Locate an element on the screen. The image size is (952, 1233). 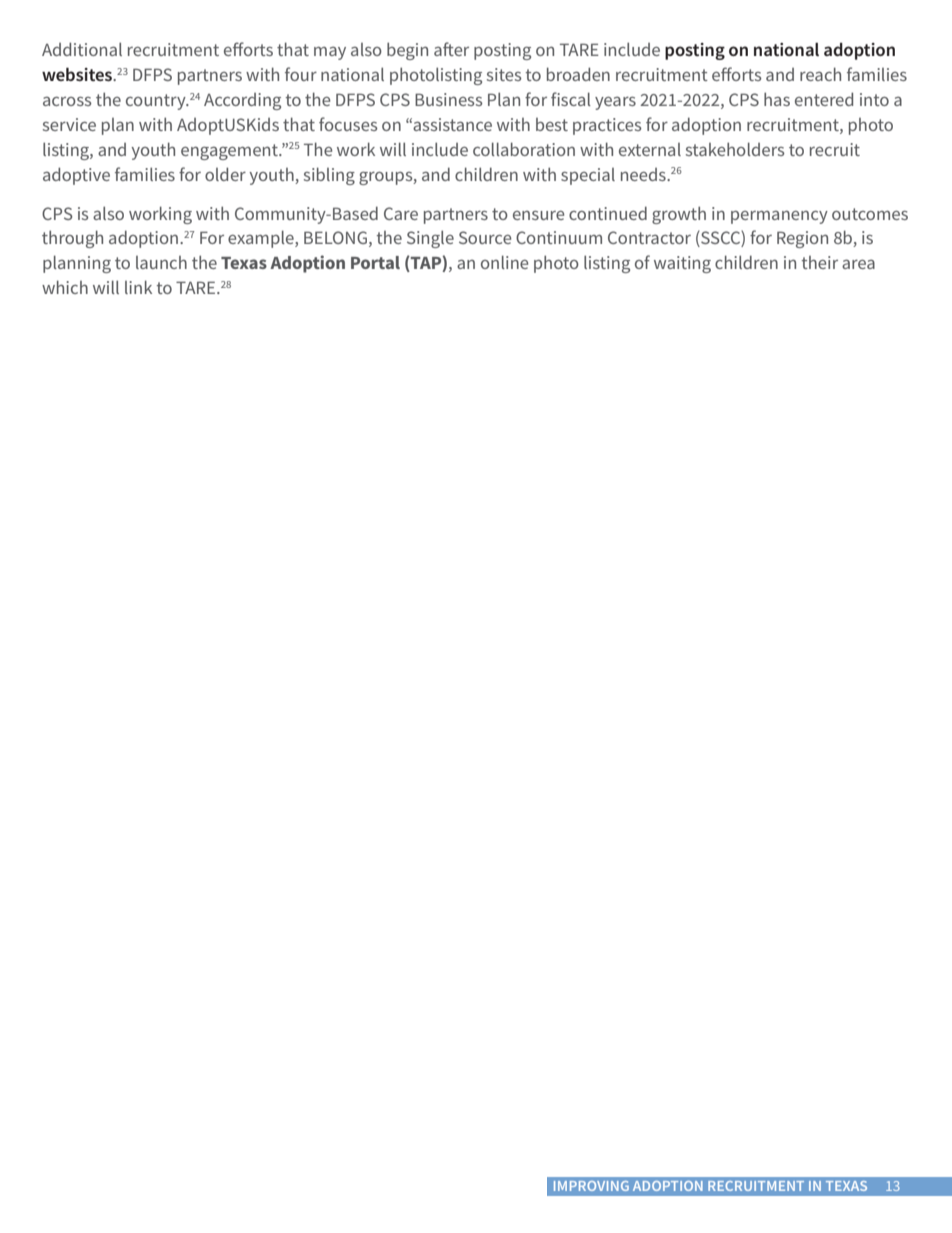
link is located at coordinates (138, 287).
